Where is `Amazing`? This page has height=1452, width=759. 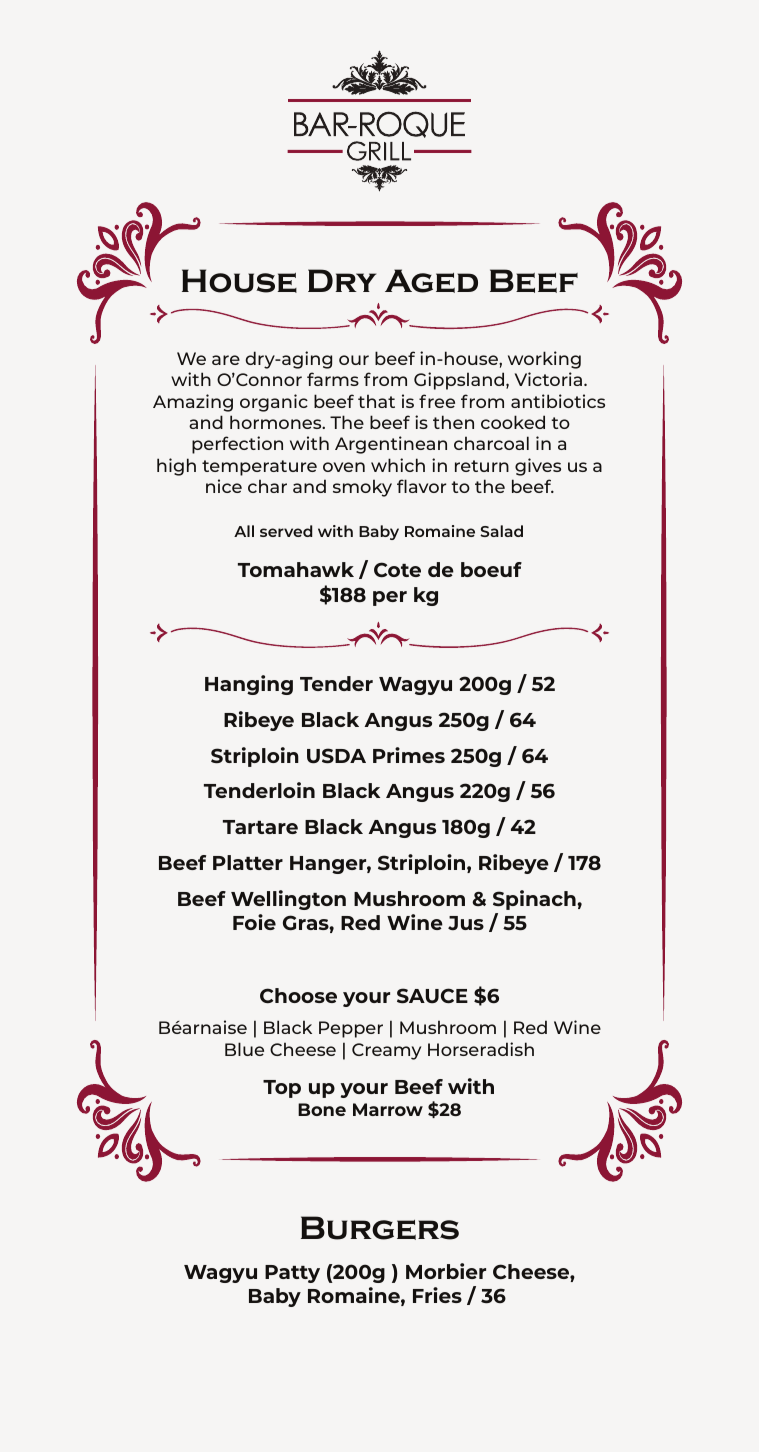 Amazing is located at coordinates (193, 403).
